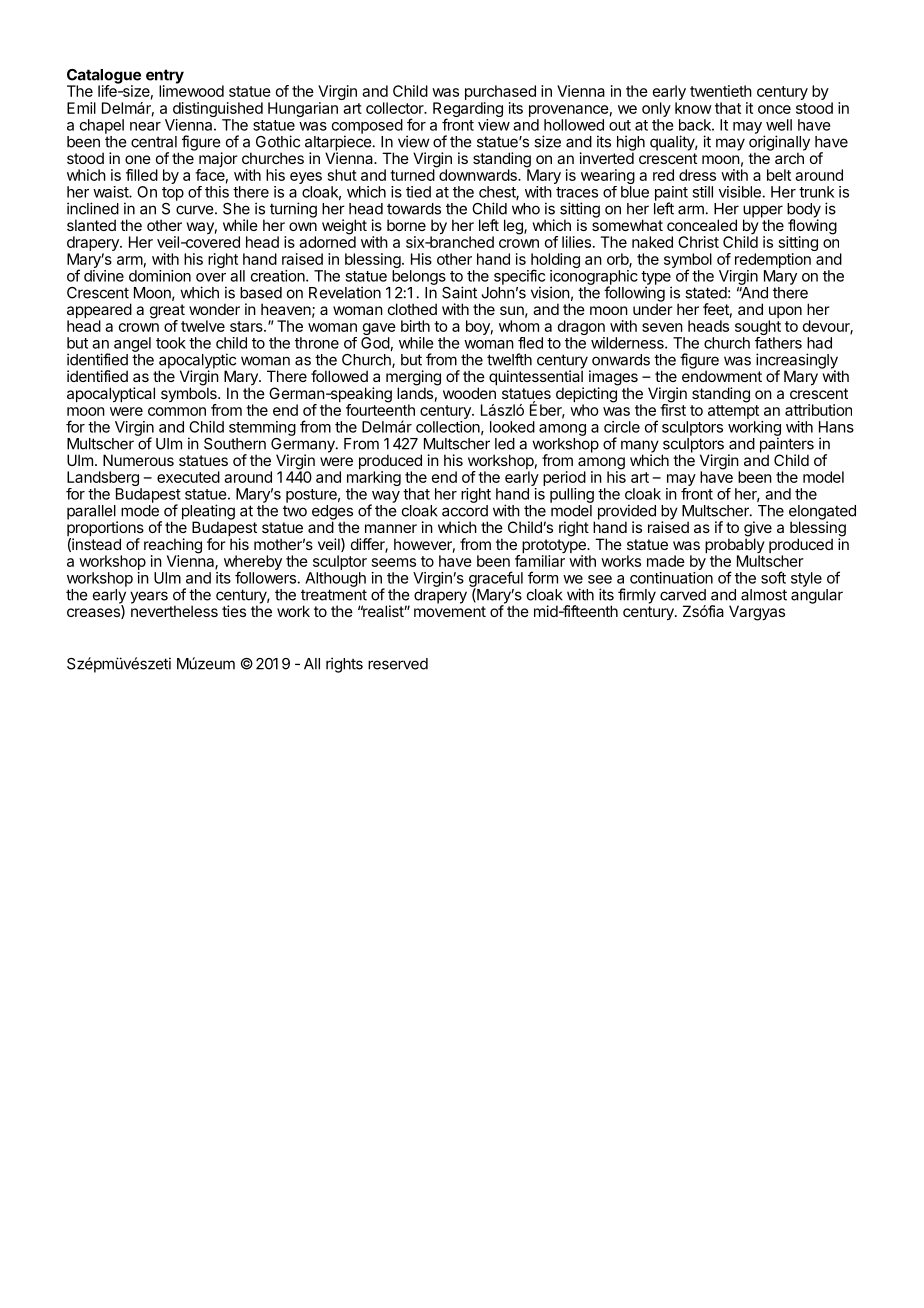  What do you see at coordinates (174, 610) in the image?
I see `nevertheless` at bounding box center [174, 610].
